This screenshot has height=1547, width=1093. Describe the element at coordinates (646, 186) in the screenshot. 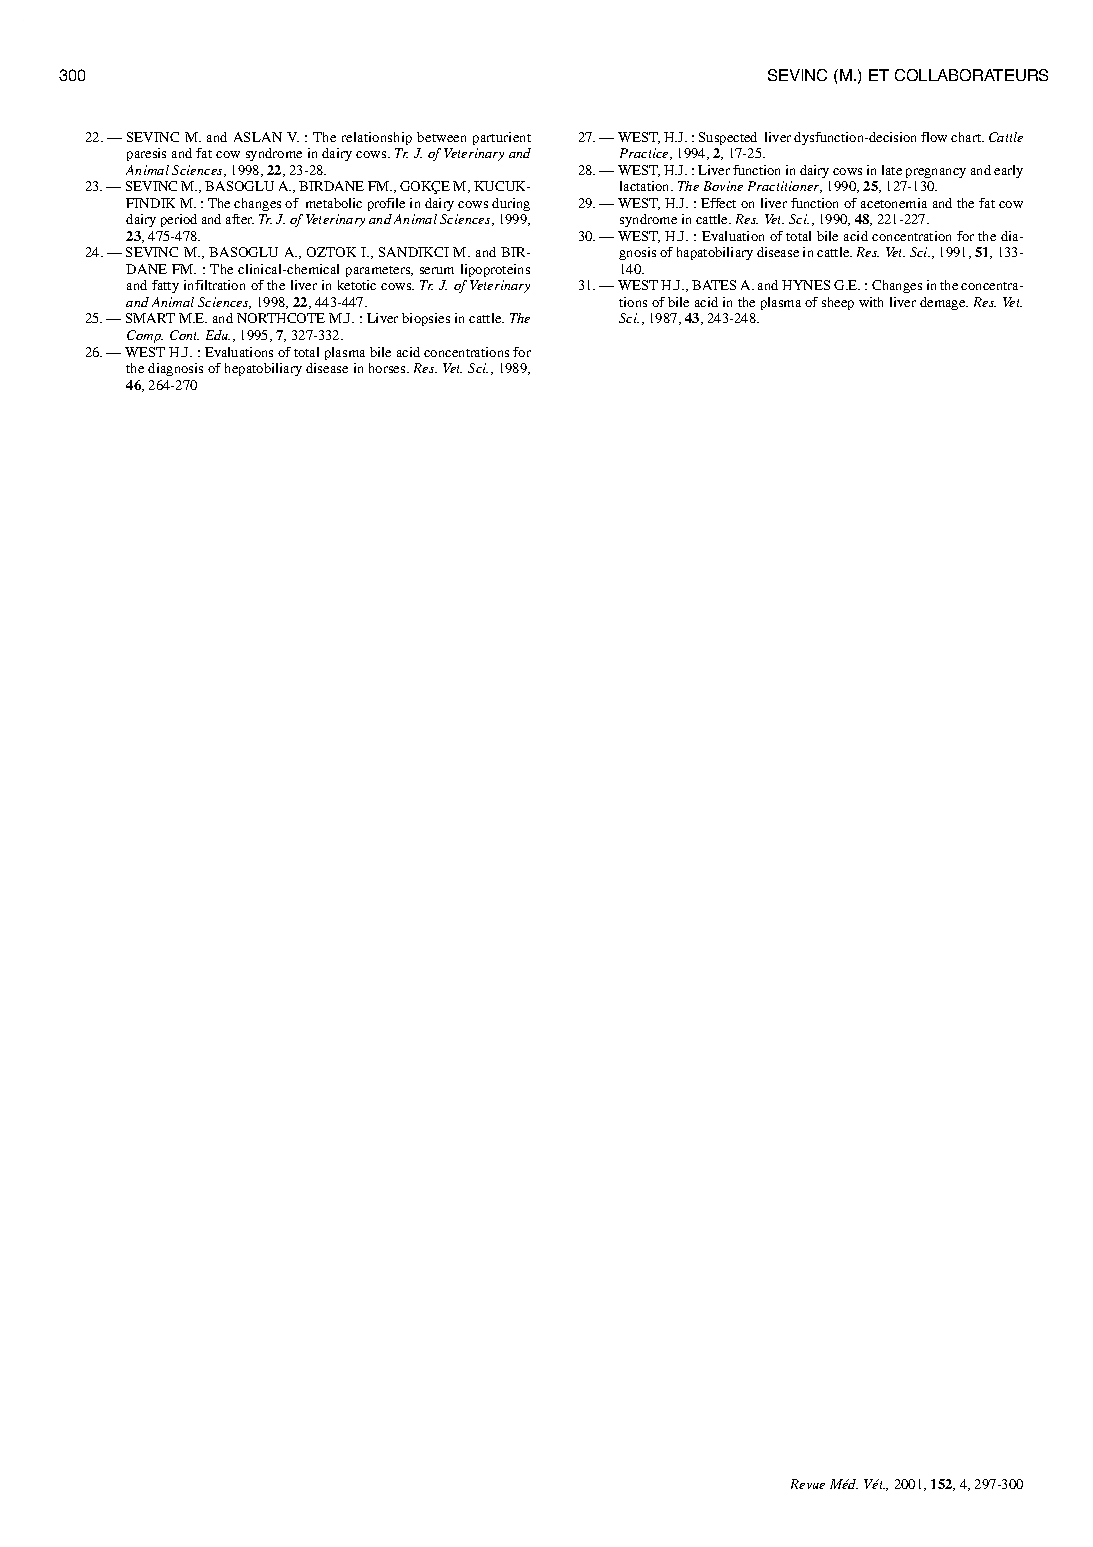

I see `lactation` at that location.
